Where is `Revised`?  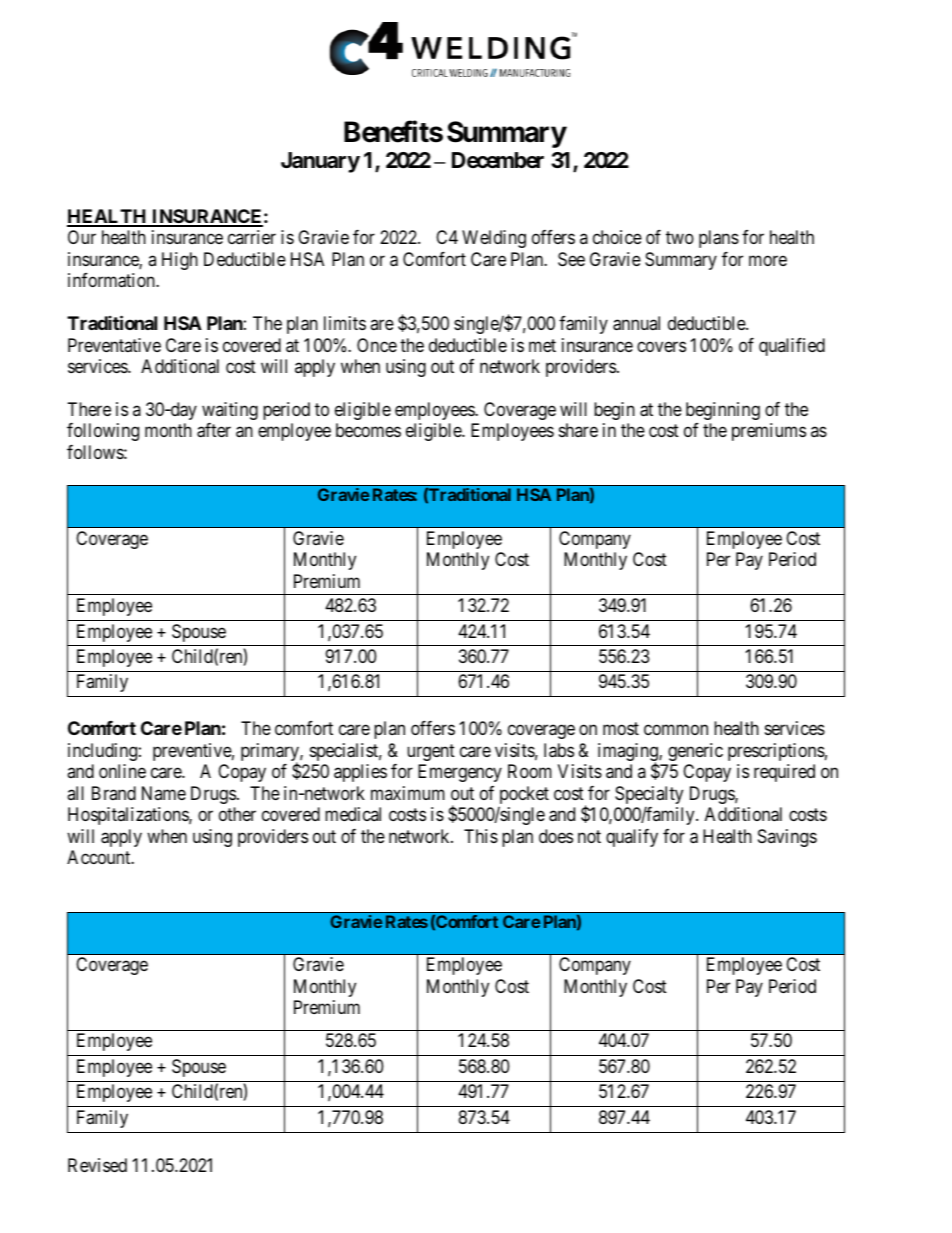 Revised is located at coordinates (97, 1165).
